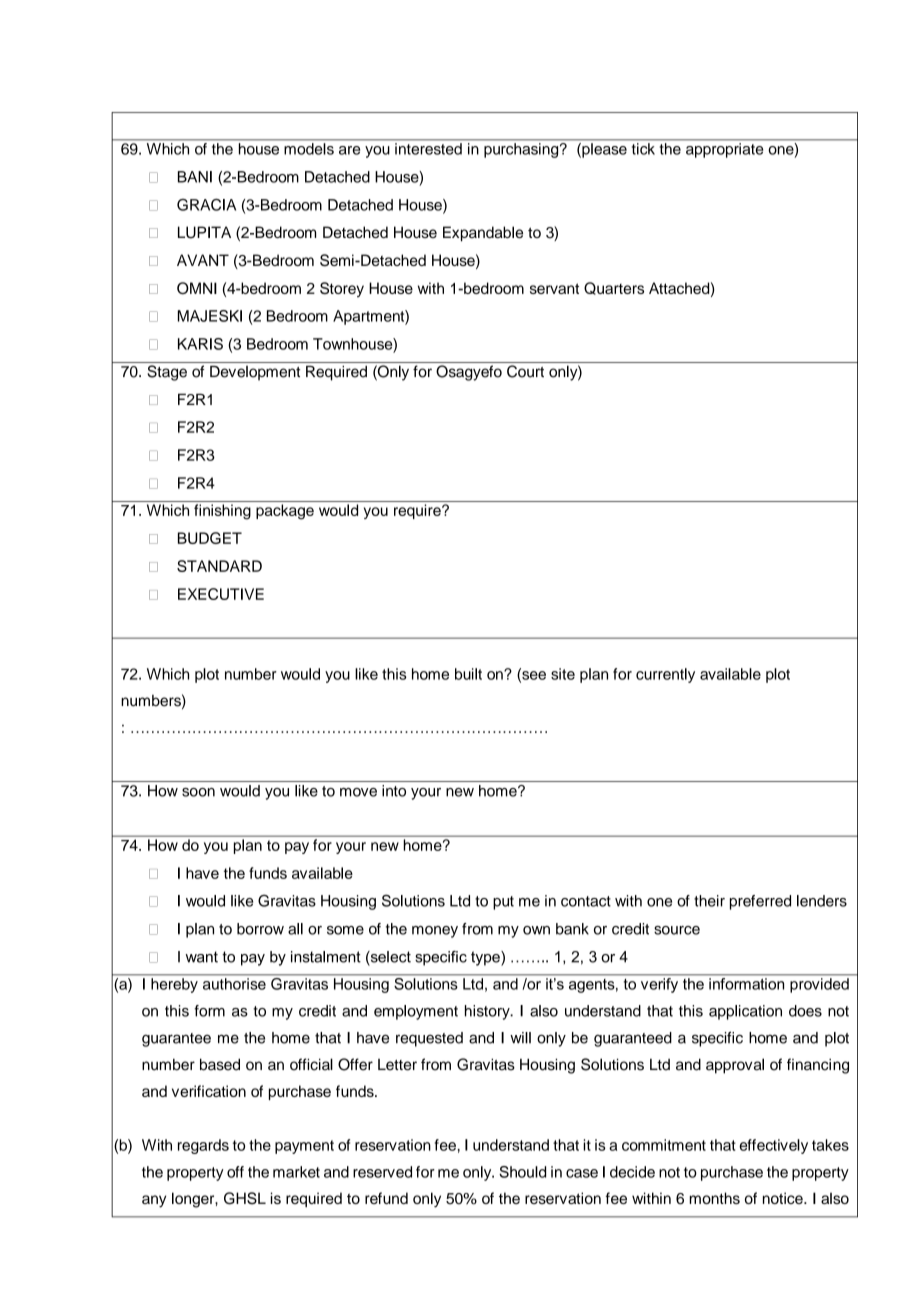 This screenshot has height=1308, width=924. Describe the element at coordinates (483, 234) in the screenshot. I see `Expandable` at that location.
